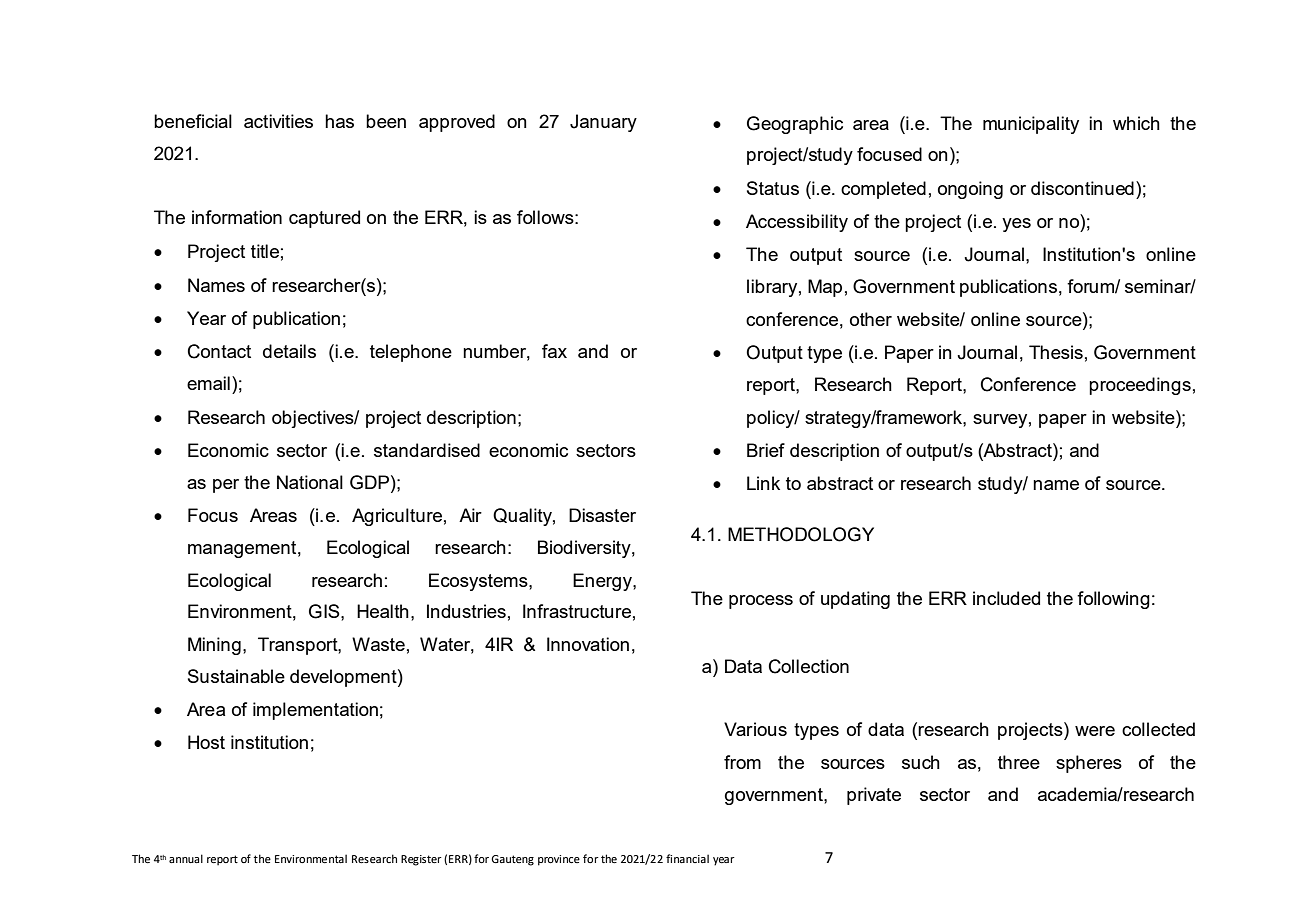 Image resolution: width=1308 pixels, height=924 pixels. What do you see at coordinates (208, 383) in the image?
I see `email` at bounding box center [208, 383].
